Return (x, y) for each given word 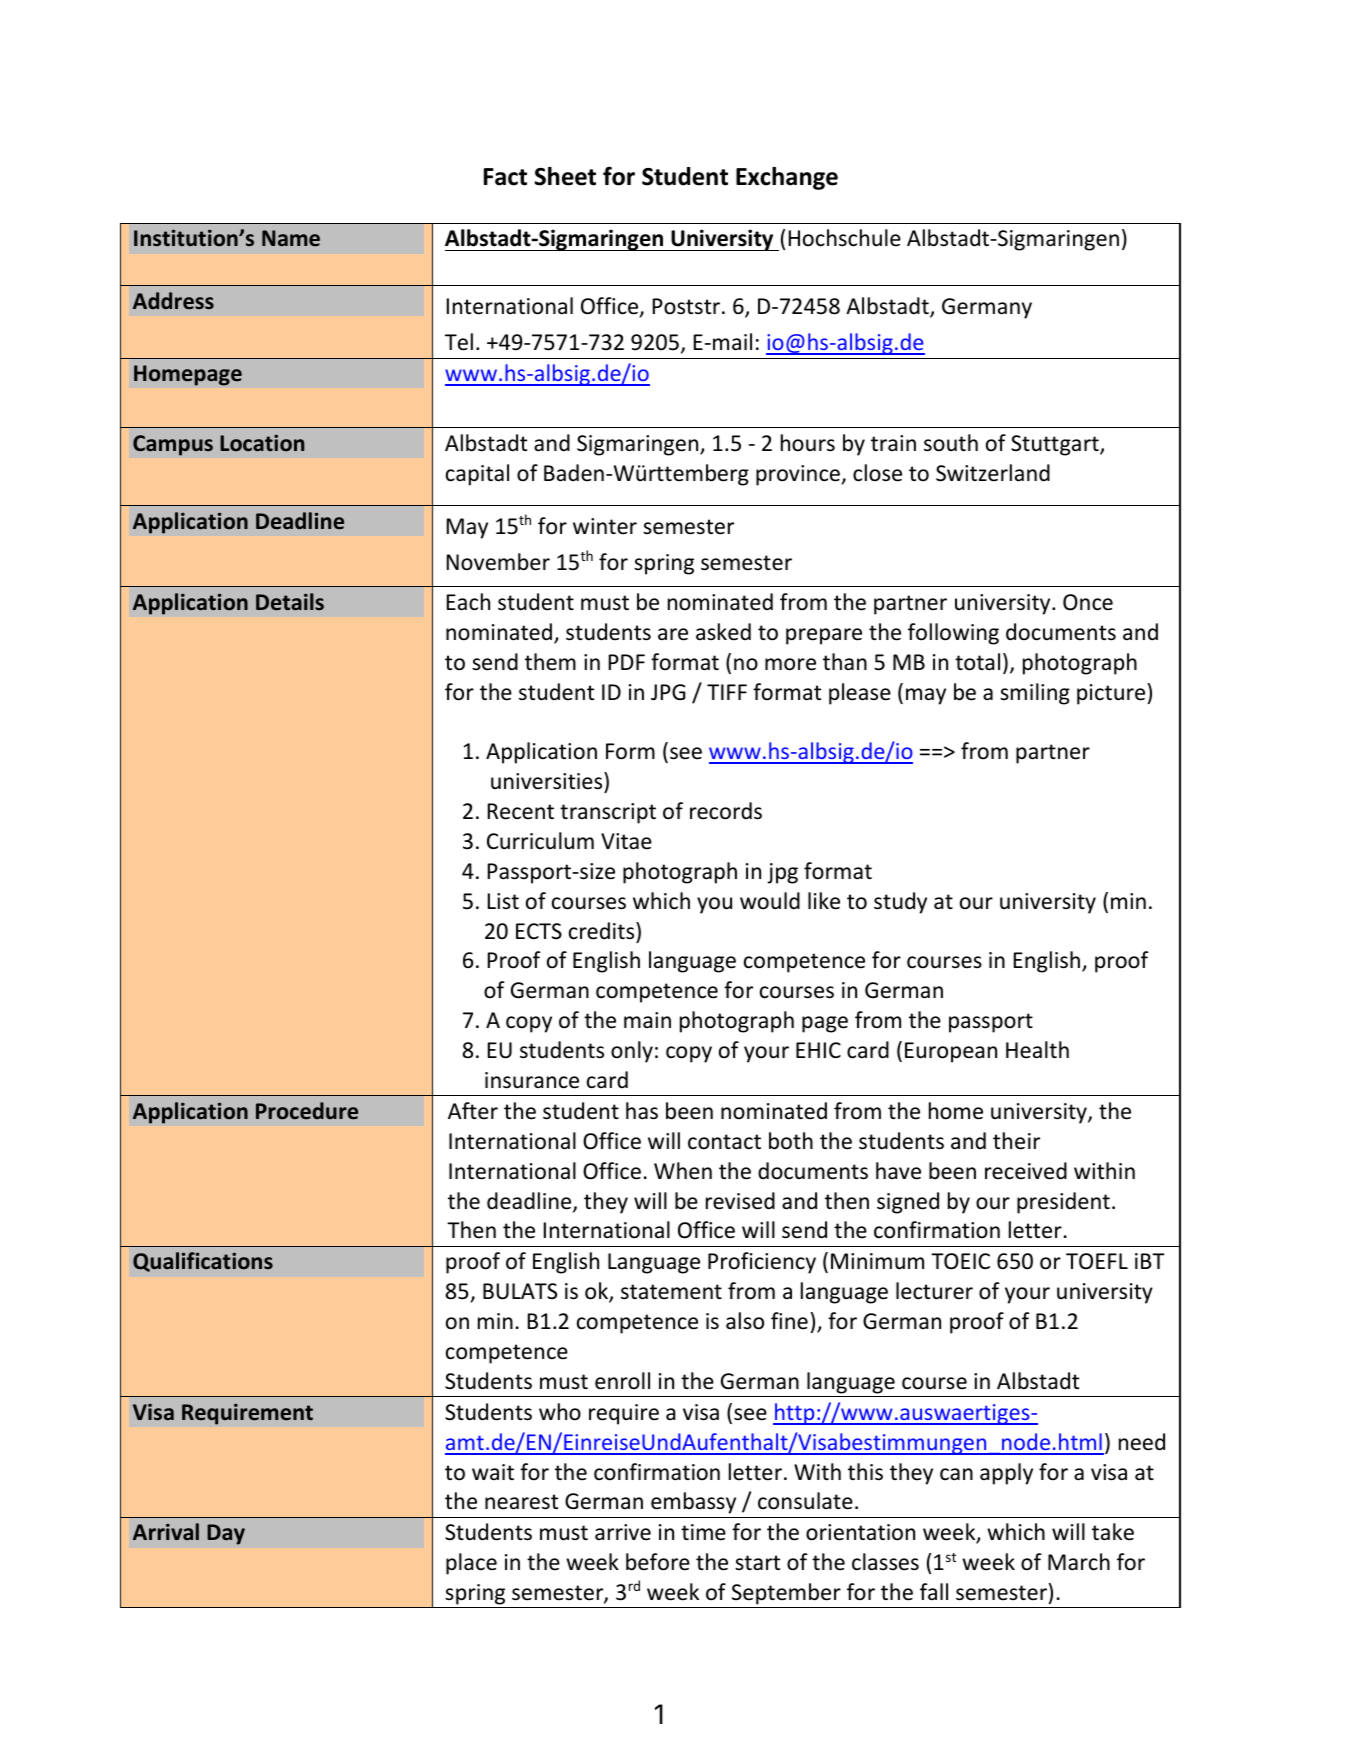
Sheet (565, 176)
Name (291, 238)
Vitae (626, 841)
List (503, 901)
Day (226, 1534)
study (900, 903)
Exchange (787, 178)
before (658, 1562)
